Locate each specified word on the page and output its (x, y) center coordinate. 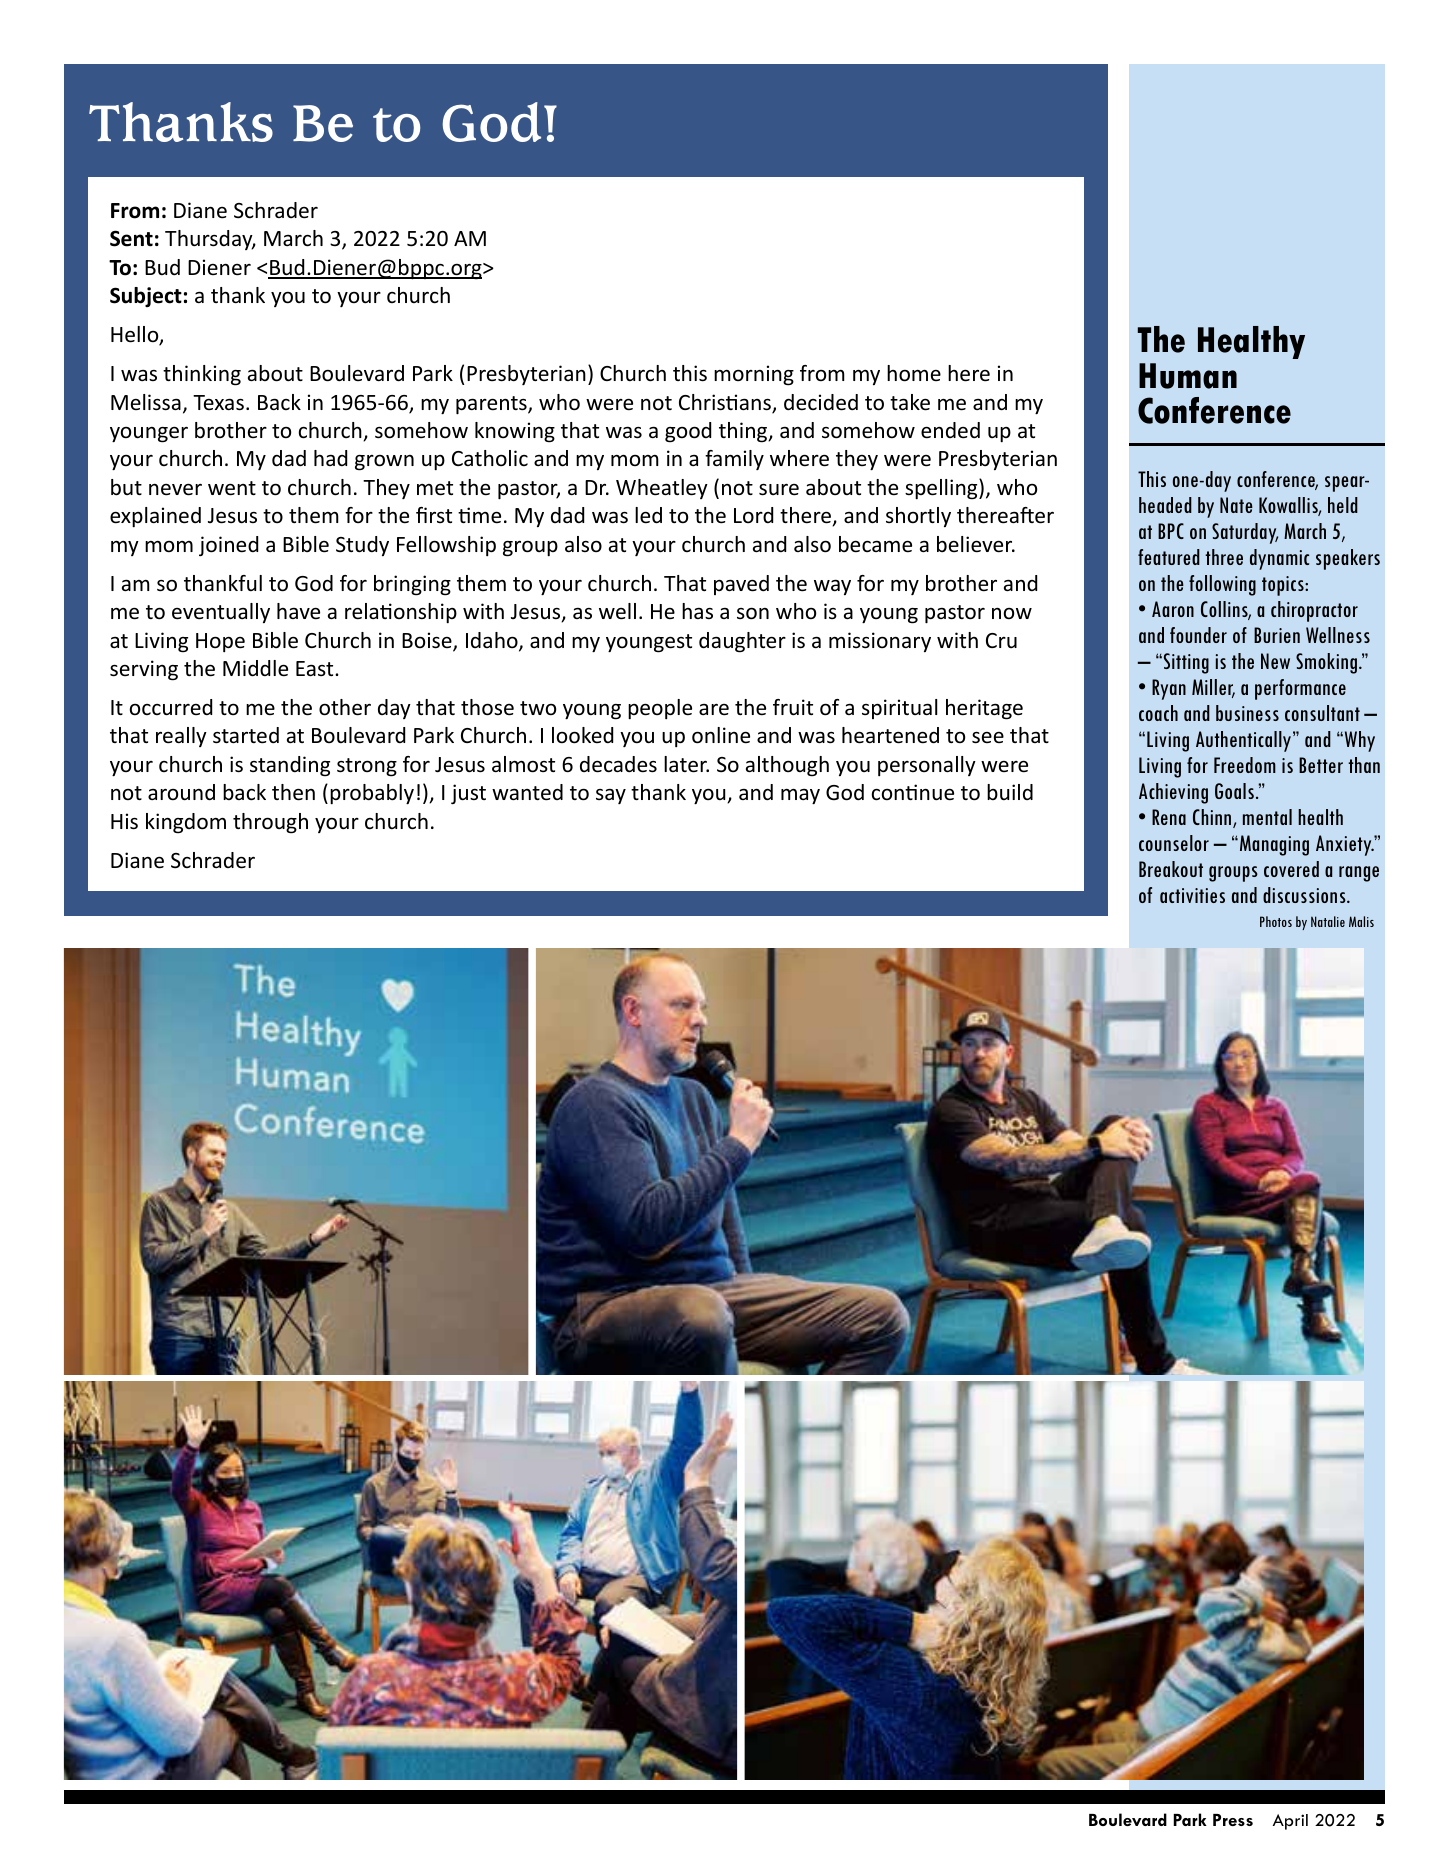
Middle (255, 668)
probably (372, 794)
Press (1233, 1820)
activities (1192, 895)
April (1290, 1822)
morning (754, 375)
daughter (742, 642)
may (800, 796)
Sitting (1185, 663)
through (270, 823)
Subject (146, 297)
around (181, 792)
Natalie (1328, 921)
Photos (1276, 921)
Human (1188, 376)
